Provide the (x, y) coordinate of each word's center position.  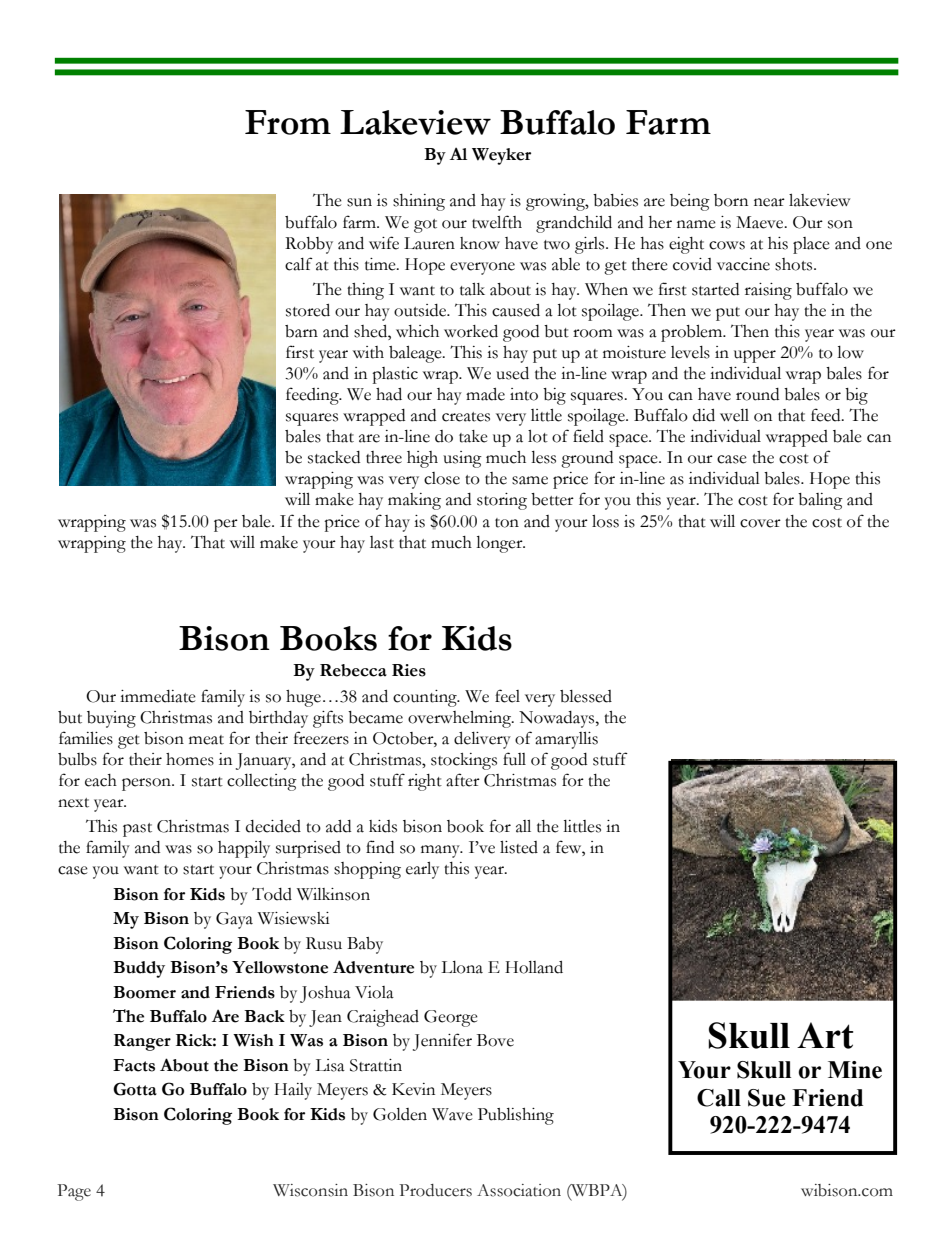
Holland (534, 967)
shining (419, 202)
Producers (435, 1190)
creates (466, 417)
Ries (409, 670)
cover (760, 523)
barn (301, 331)
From (288, 122)
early (422, 870)
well (734, 415)
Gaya (234, 920)
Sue (766, 1098)
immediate (158, 696)
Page (74, 1192)
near (769, 202)
